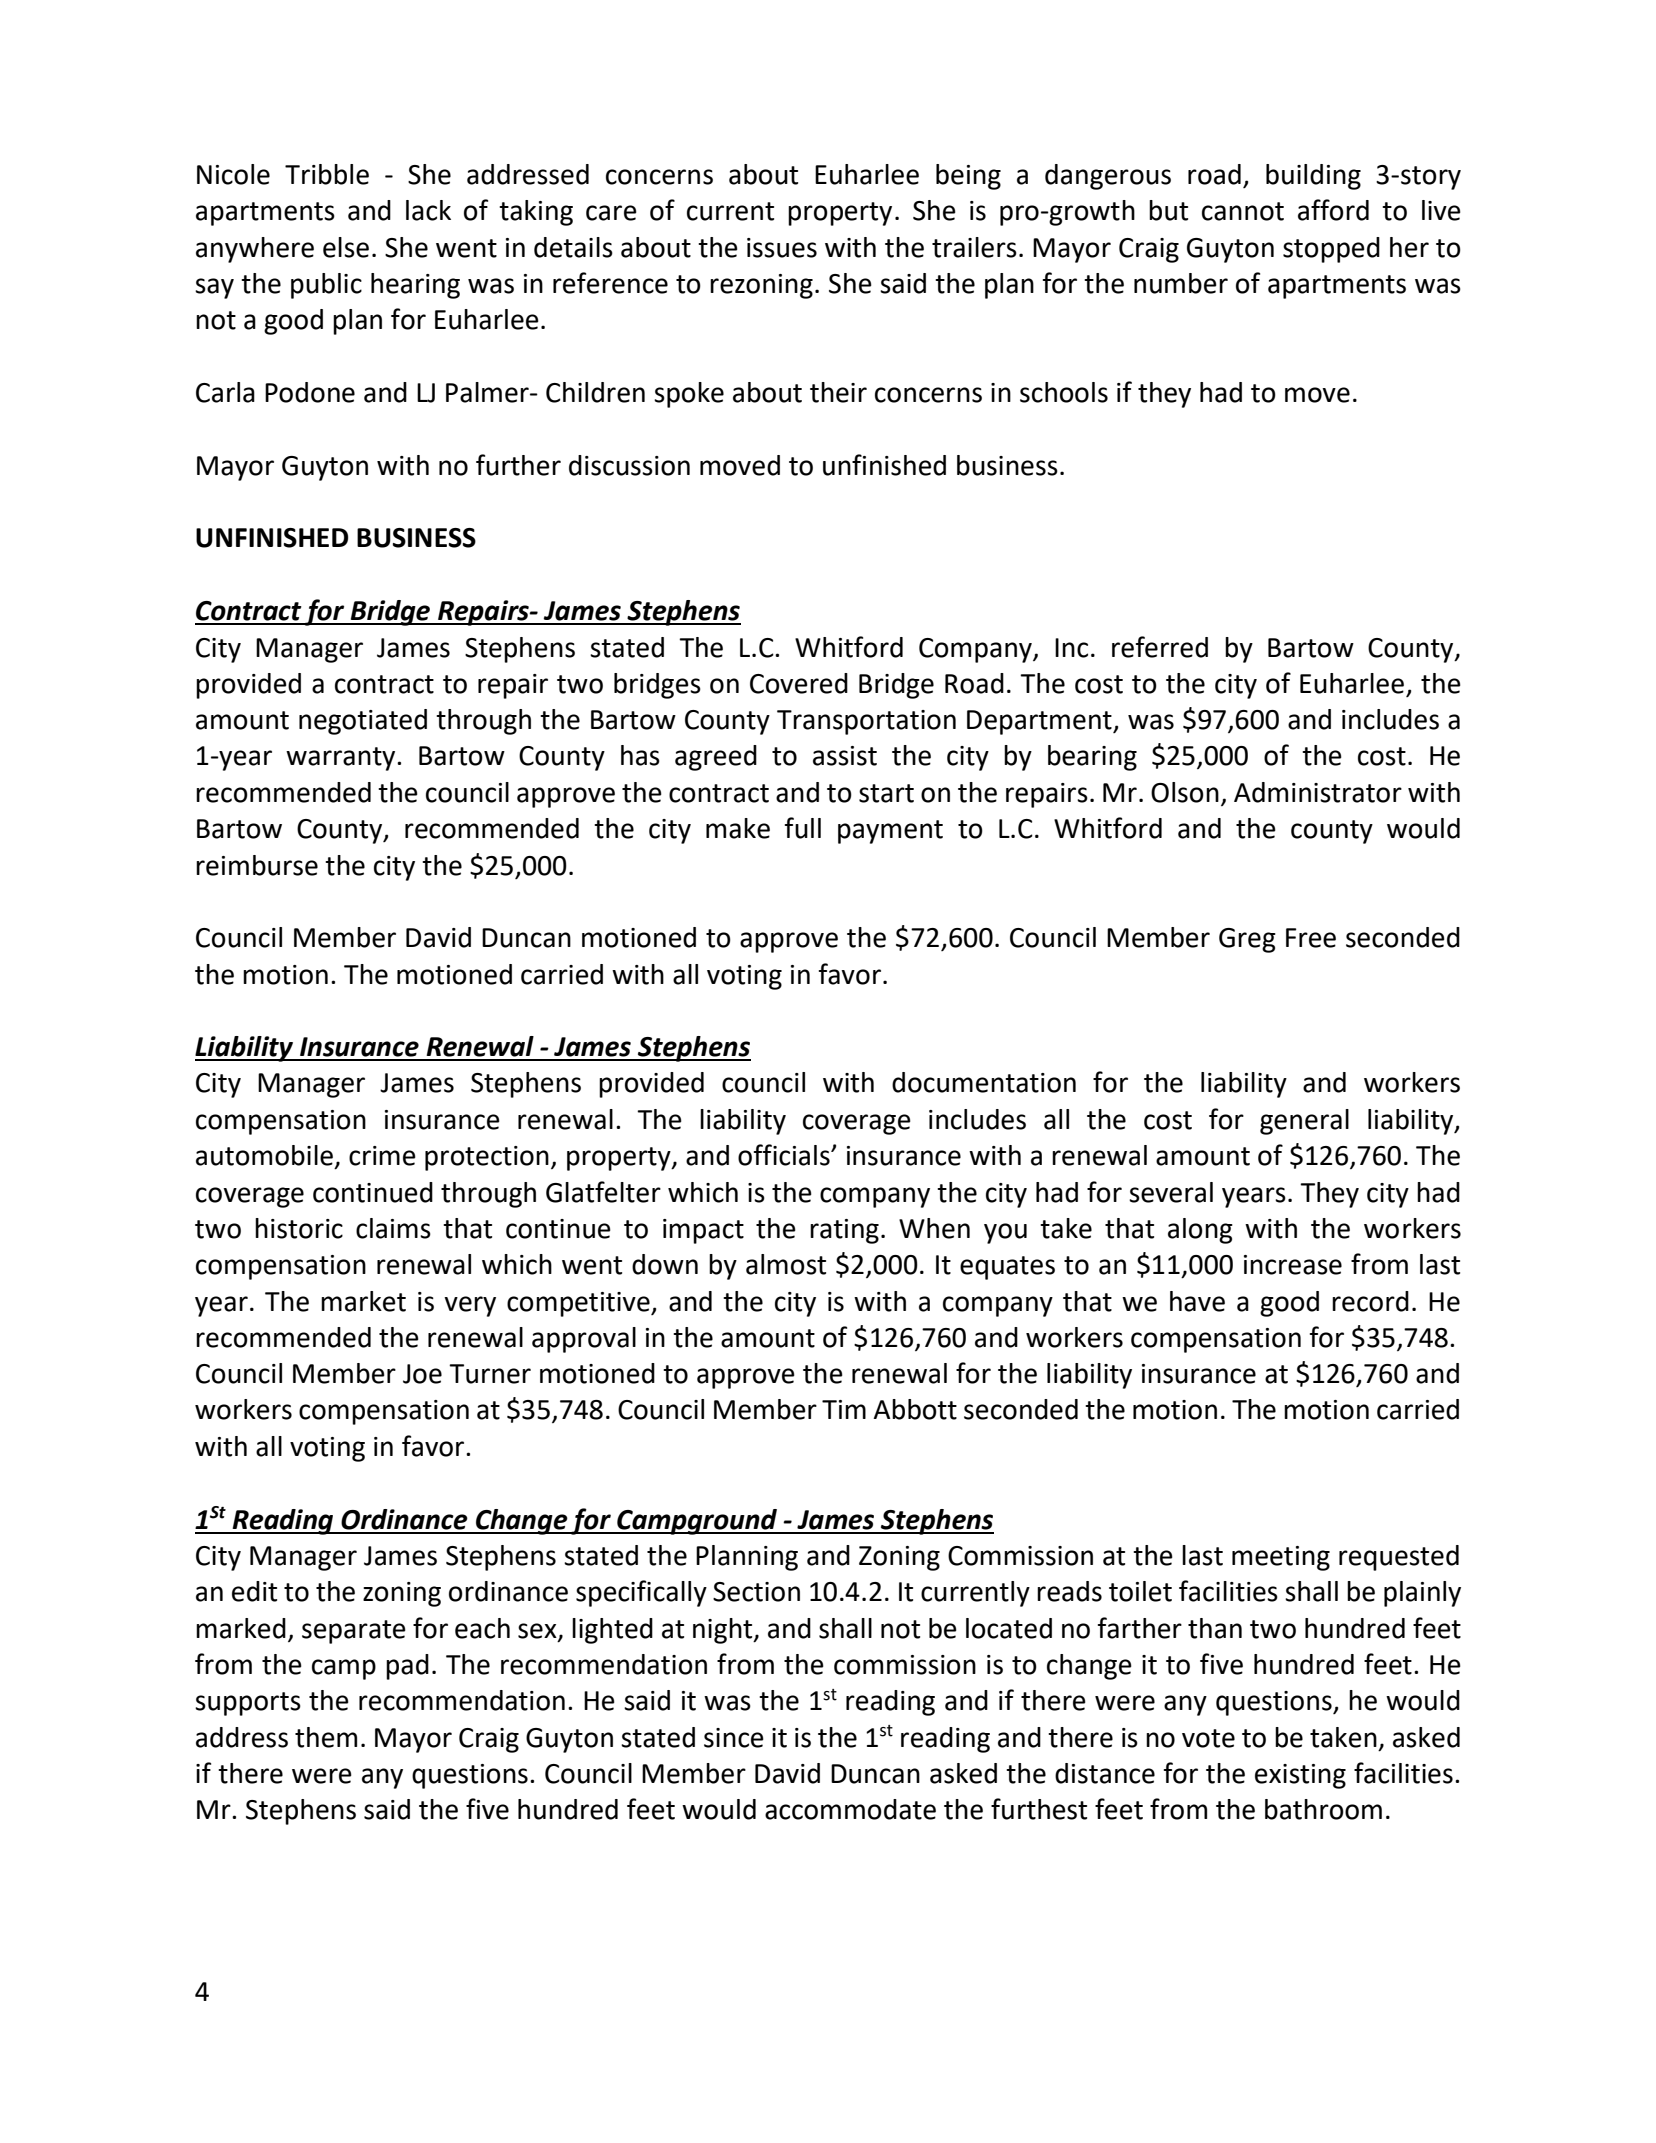  What do you see at coordinates (850, 1809) in the document?
I see `accommodate` at bounding box center [850, 1809].
